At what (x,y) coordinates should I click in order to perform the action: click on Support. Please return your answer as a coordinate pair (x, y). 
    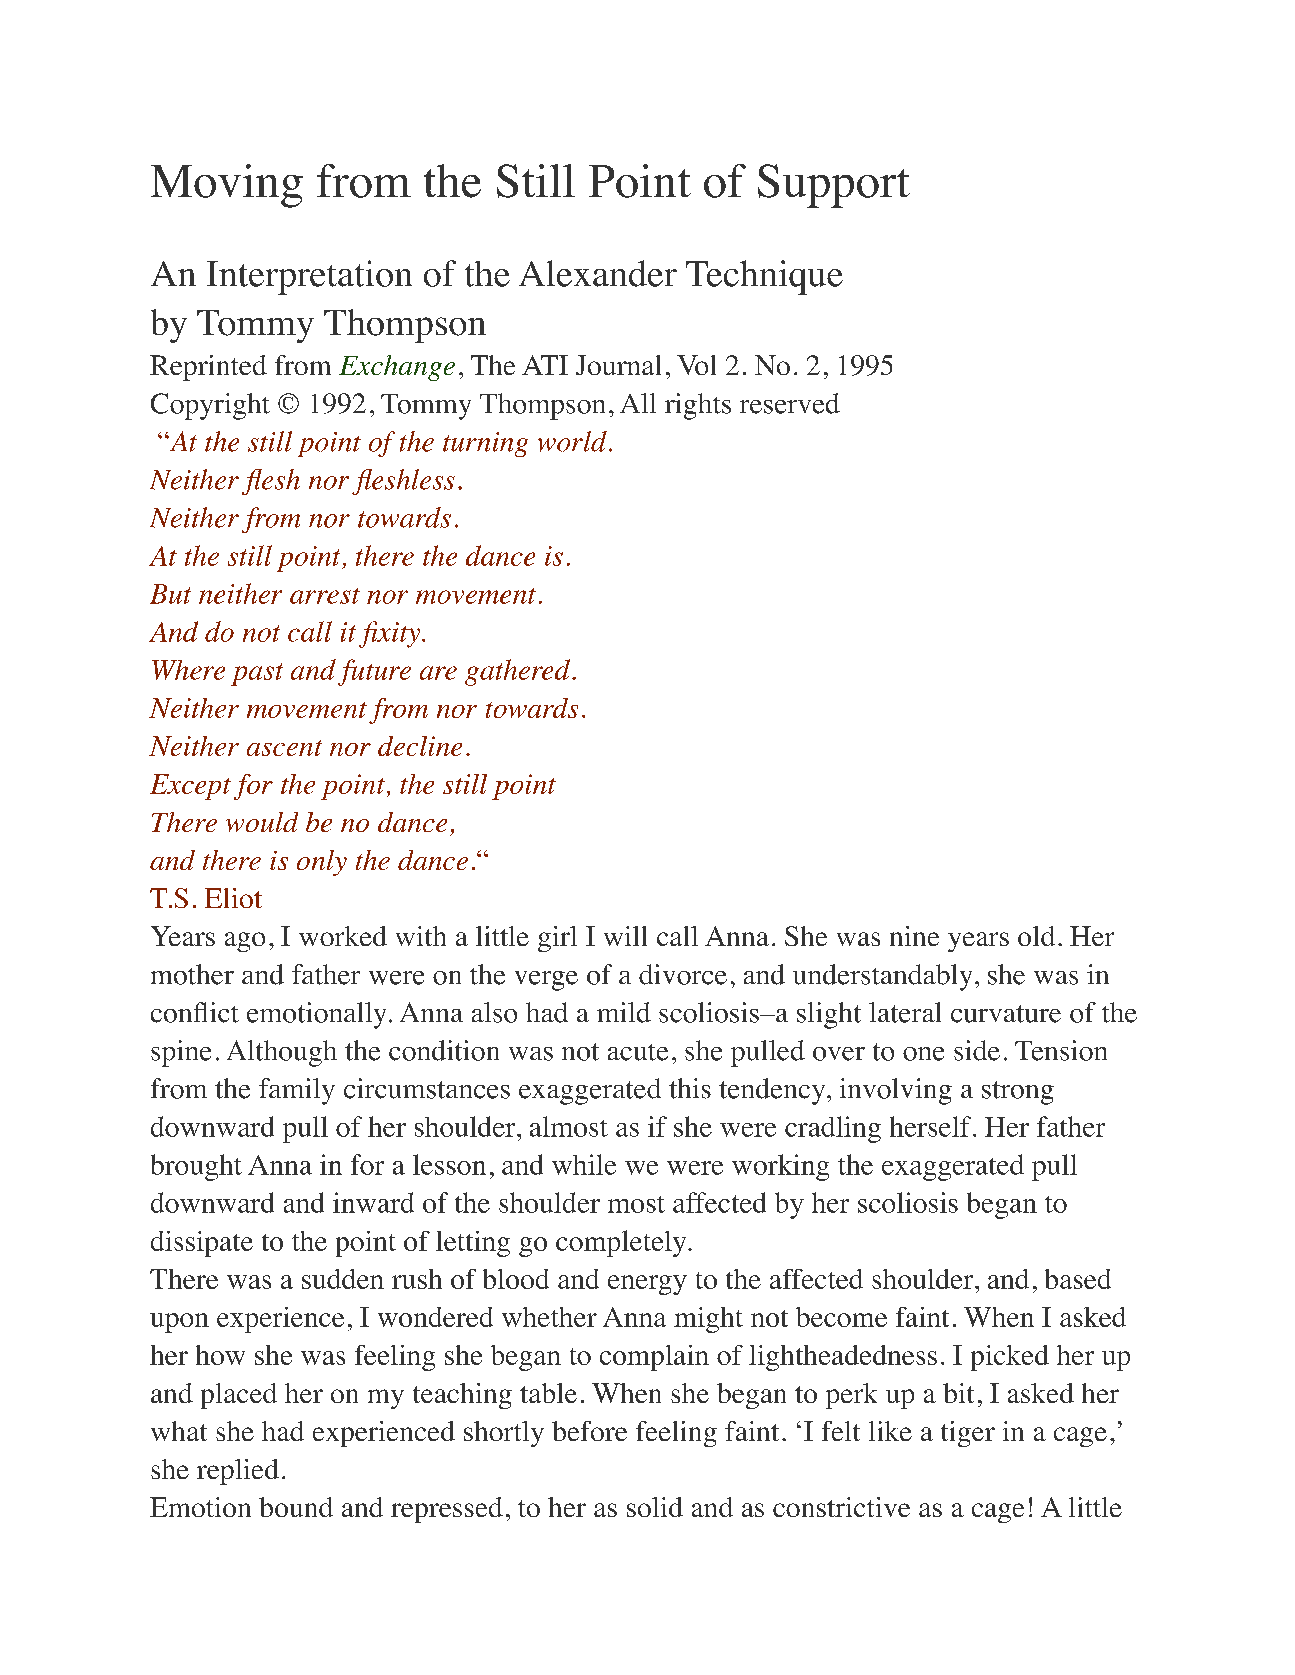
    Looking at the image, I should click on (834, 186).
